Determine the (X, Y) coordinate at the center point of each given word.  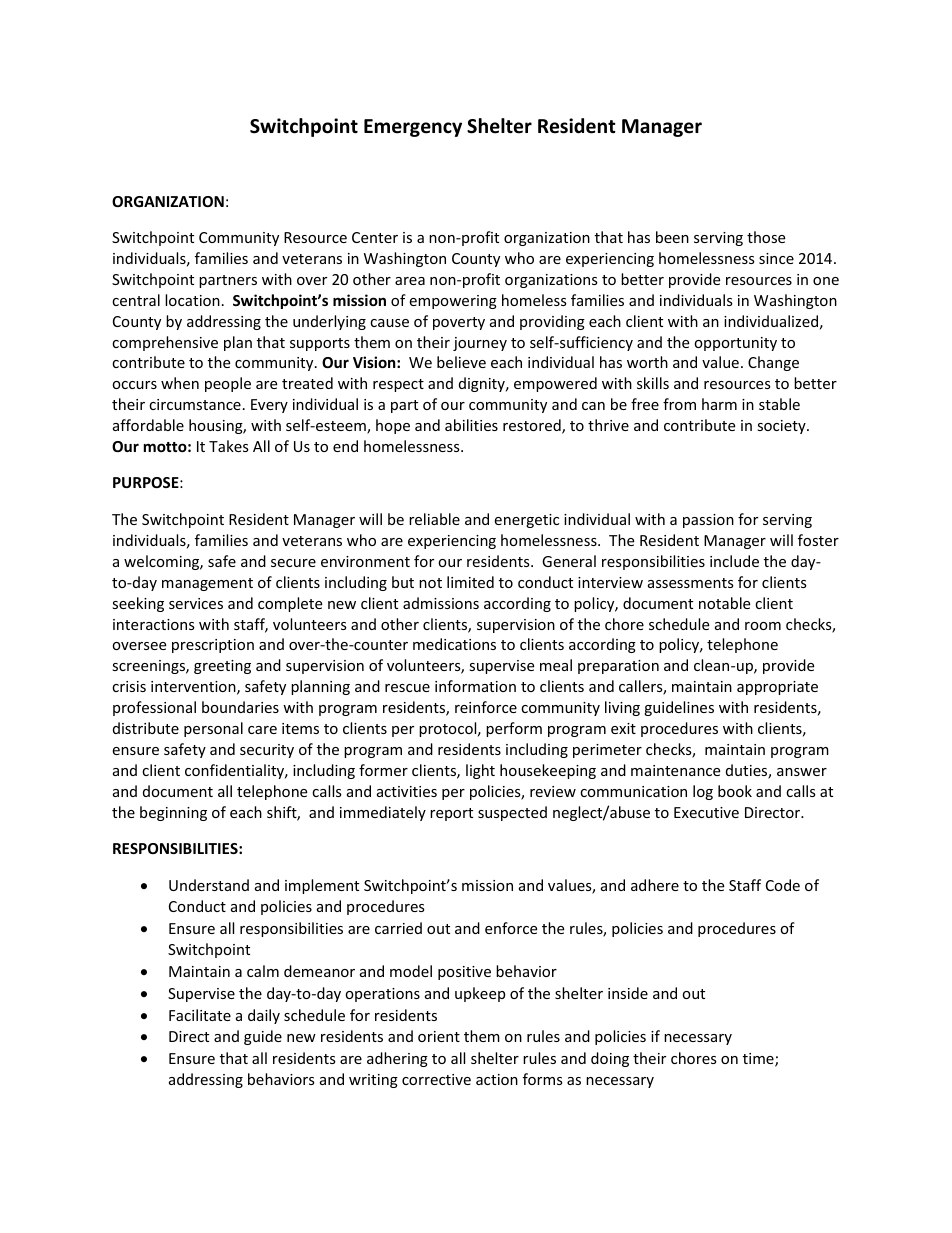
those (766, 237)
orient (439, 1036)
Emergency (413, 128)
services (196, 603)
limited (470, 582)
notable (724, 603)
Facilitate (200, 1015)
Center (375, 237)
